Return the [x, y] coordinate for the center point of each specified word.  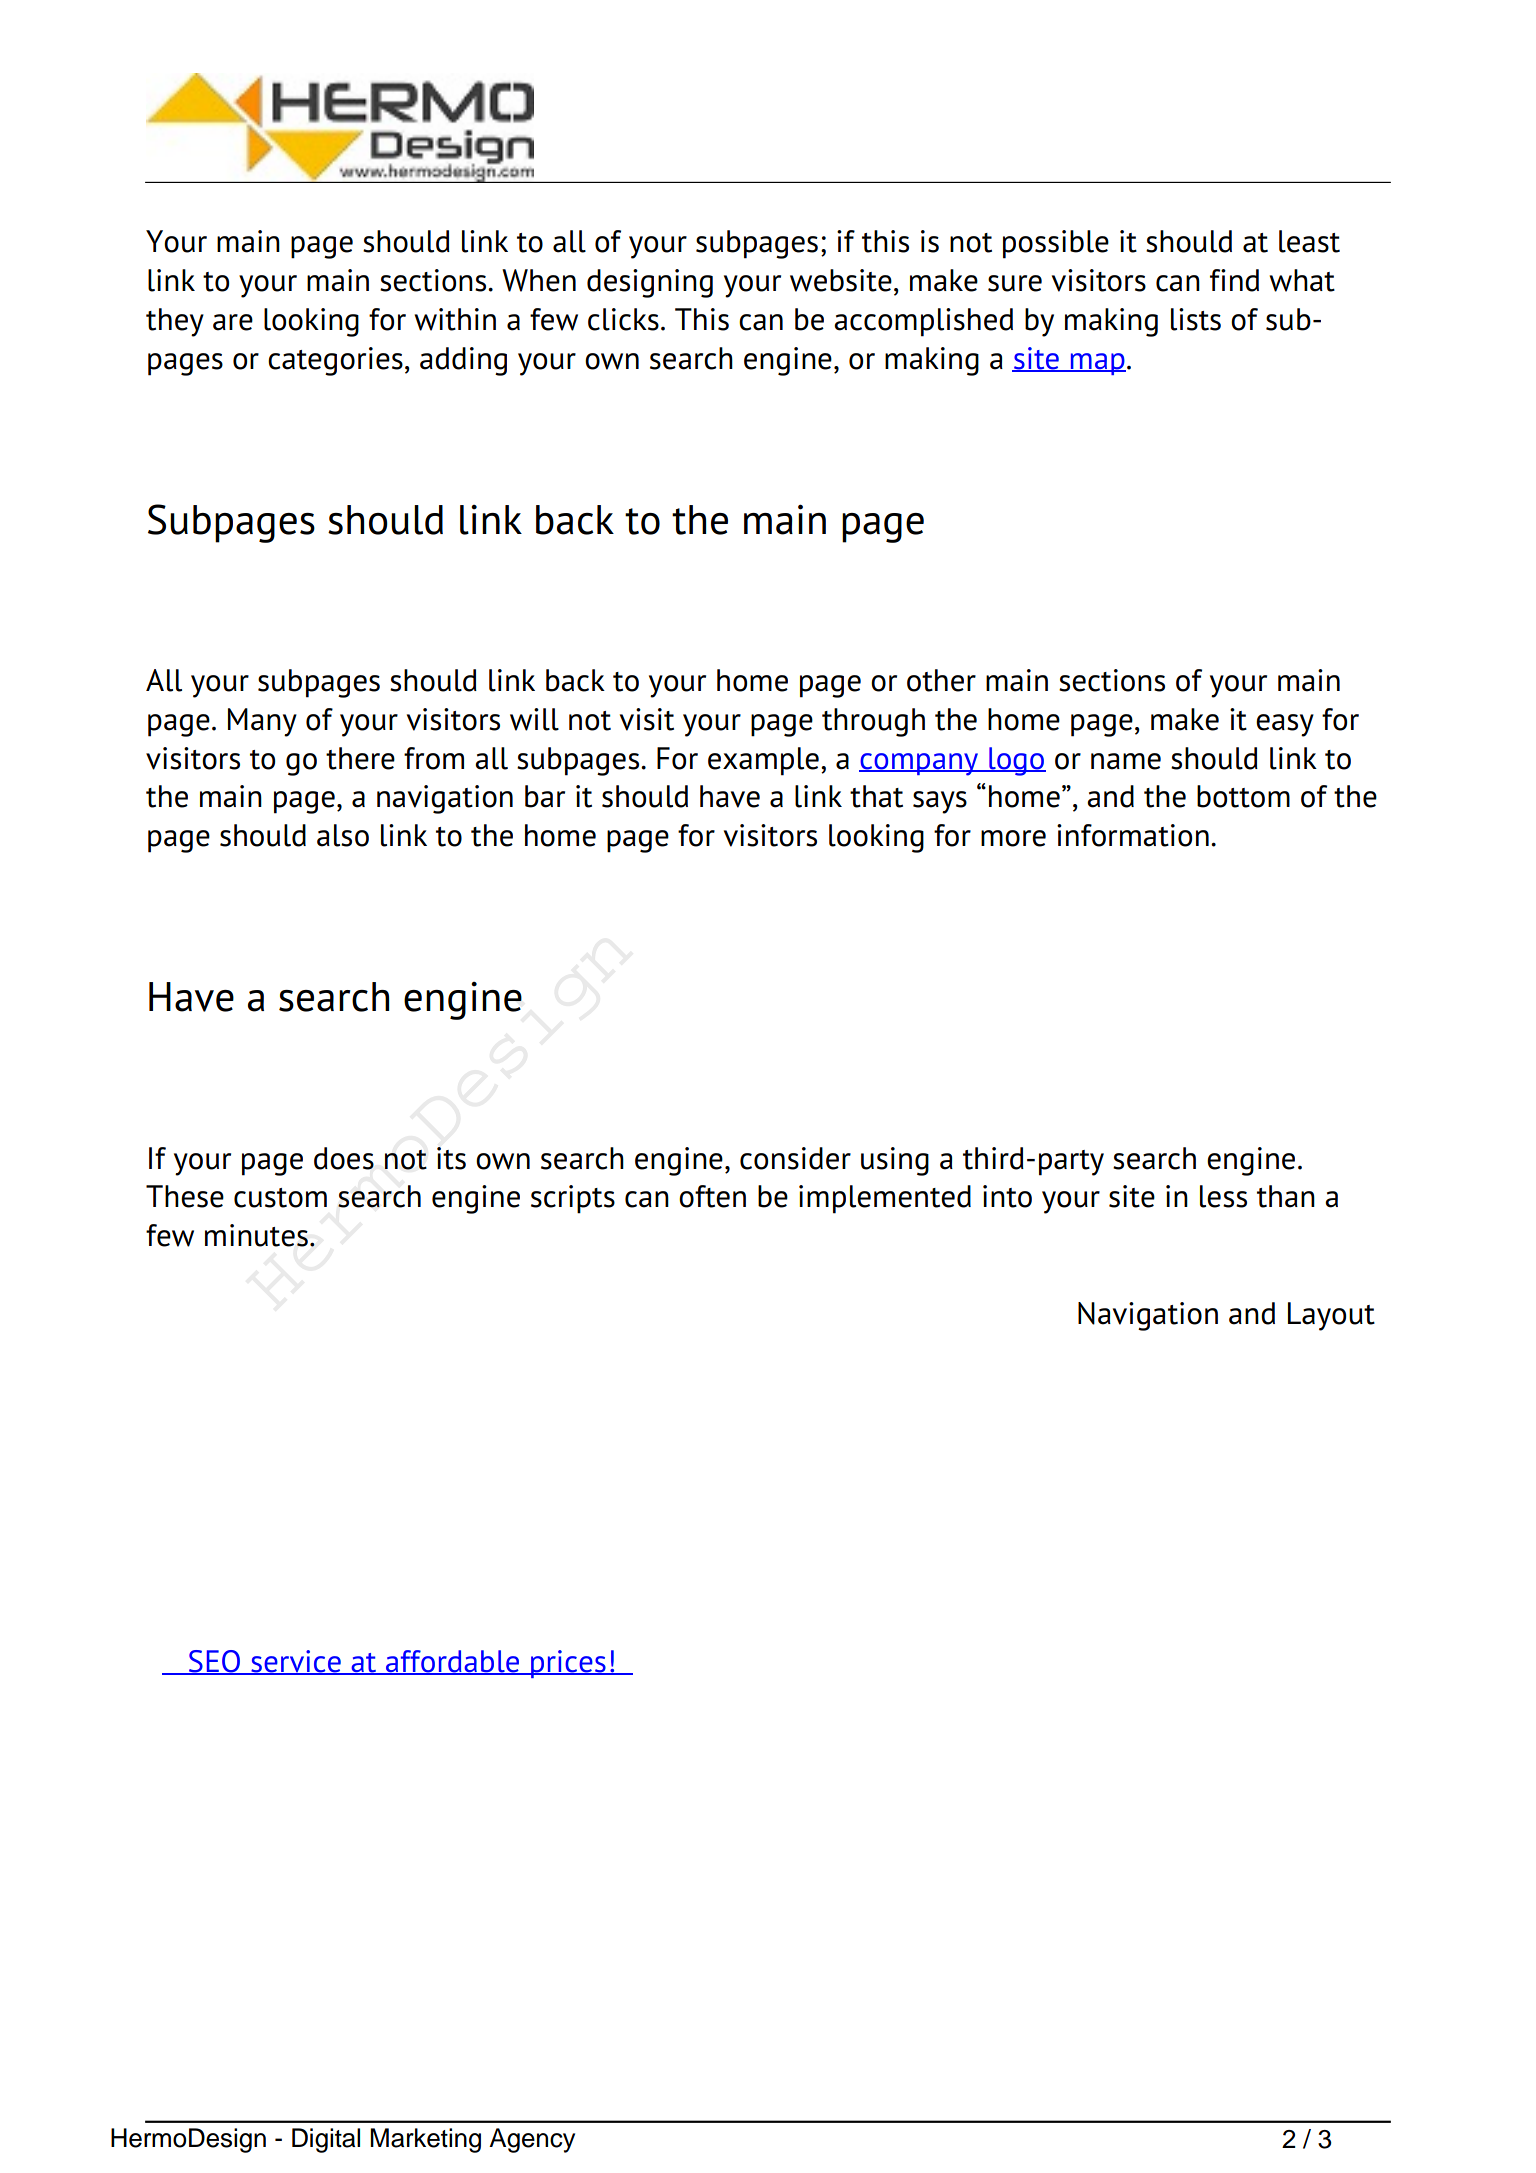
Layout [1331, 1316]
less [1223, 1196]
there [360, 758]
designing [650, 283]
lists [1196, 319]
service [296, 1662]
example [763, 761]
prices [568, 1664]
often [712, 1196]
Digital [326, 2140]
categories [335, 361]
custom [280, 1198]
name [1126, 761]
